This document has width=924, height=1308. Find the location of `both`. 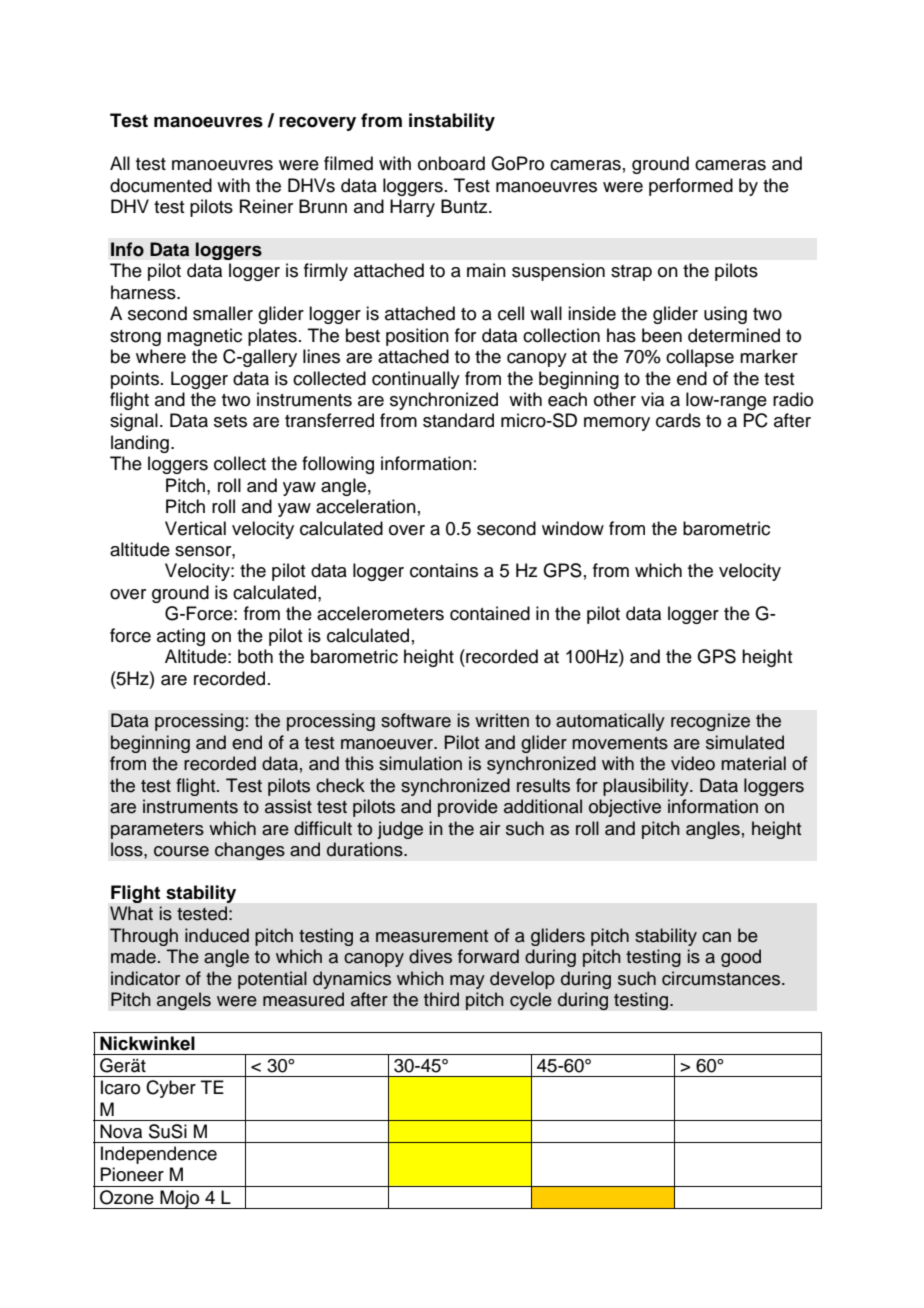

both is located at coordinates (255, 656).
